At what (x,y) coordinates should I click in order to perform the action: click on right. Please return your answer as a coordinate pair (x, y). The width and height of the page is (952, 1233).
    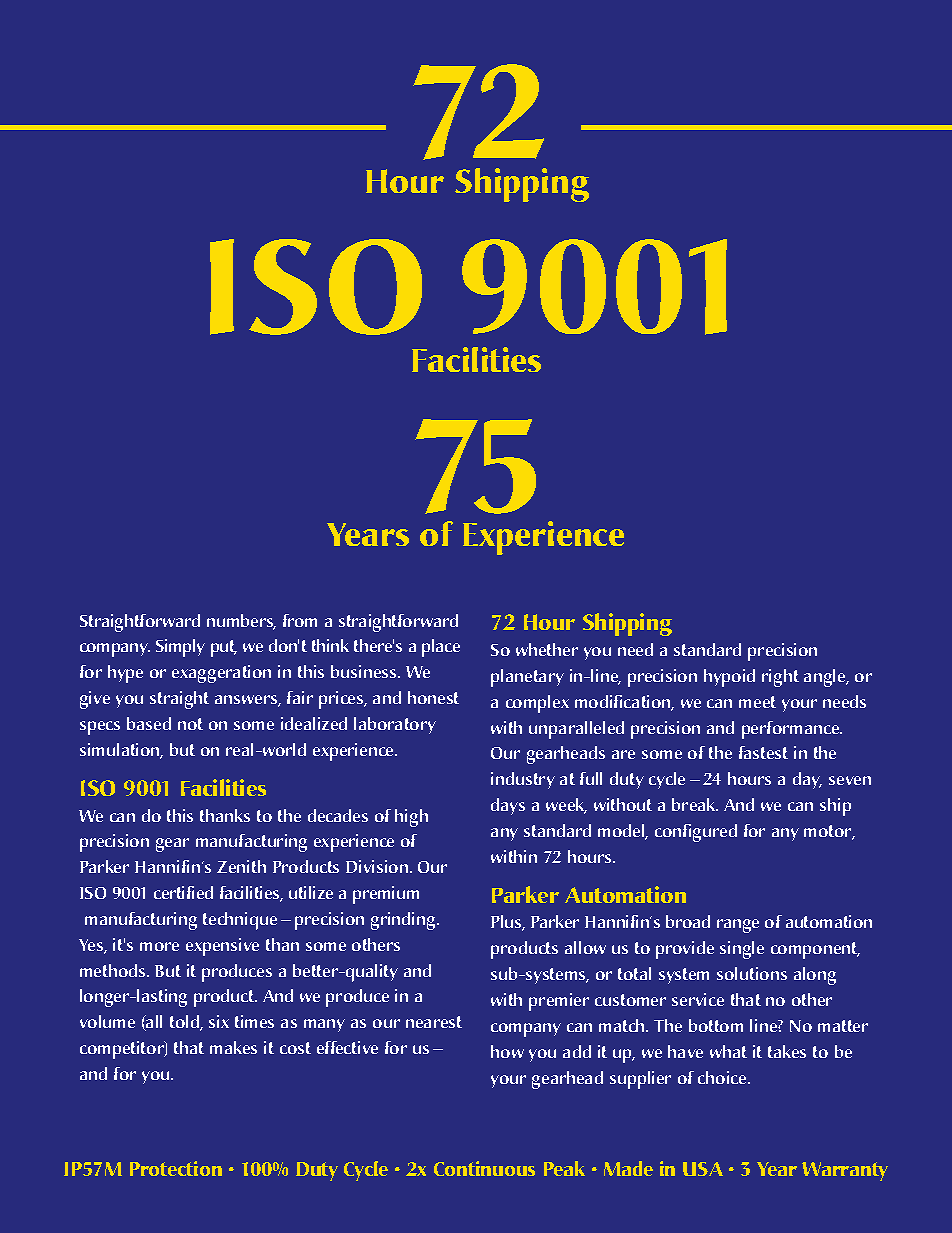
    Looking at the image, I should click on (780, 678).
